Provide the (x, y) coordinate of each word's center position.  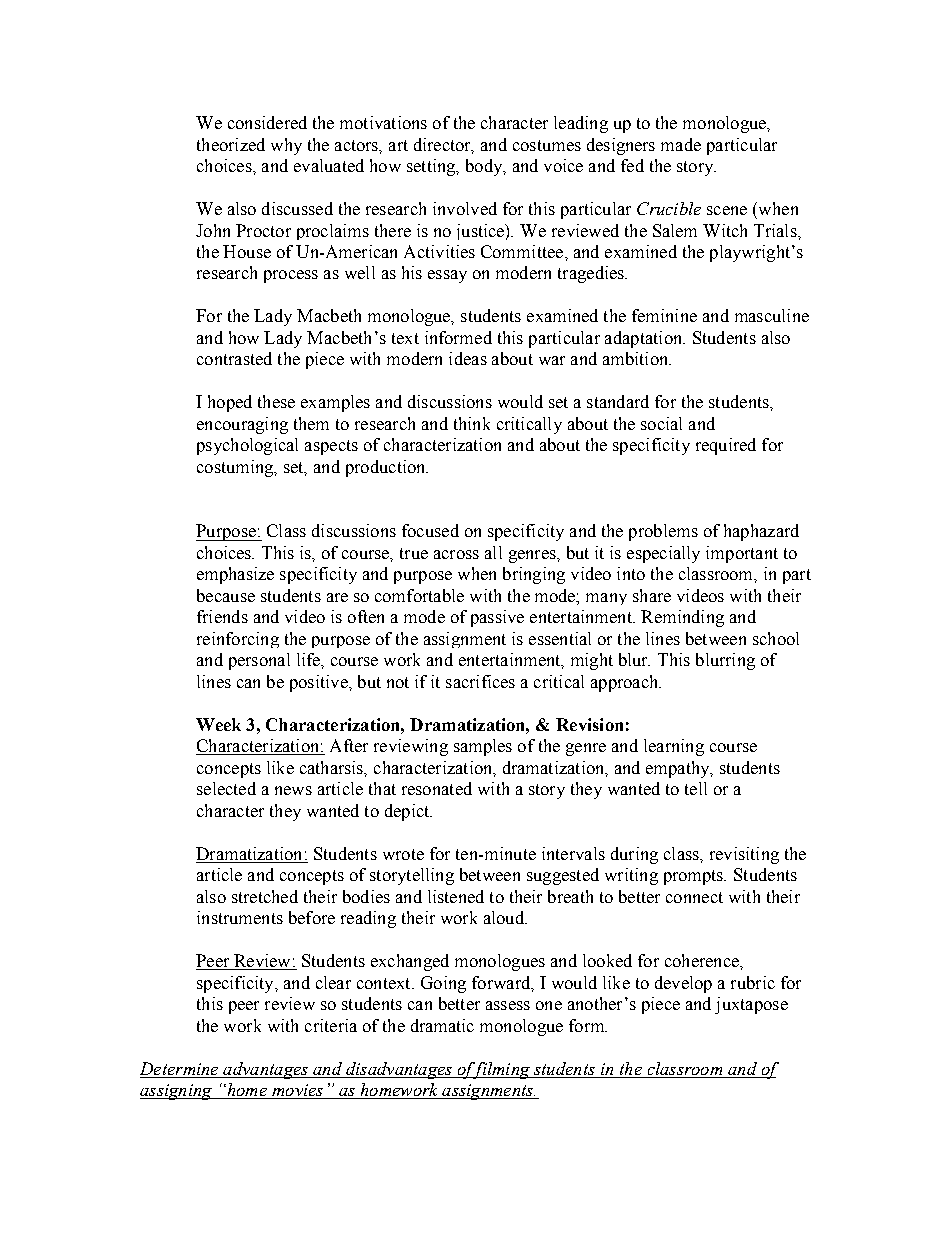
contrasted (234, 358)
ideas (468, 358)
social (661, 423)
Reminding (682, 618)
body (485, 167)
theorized (231, 144)
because (226, 595)
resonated (437, 788)
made (681, 144)
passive (497, 618)
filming (501, 1070)
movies (298, 1091)
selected (226, 788)
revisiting (744, 855)
